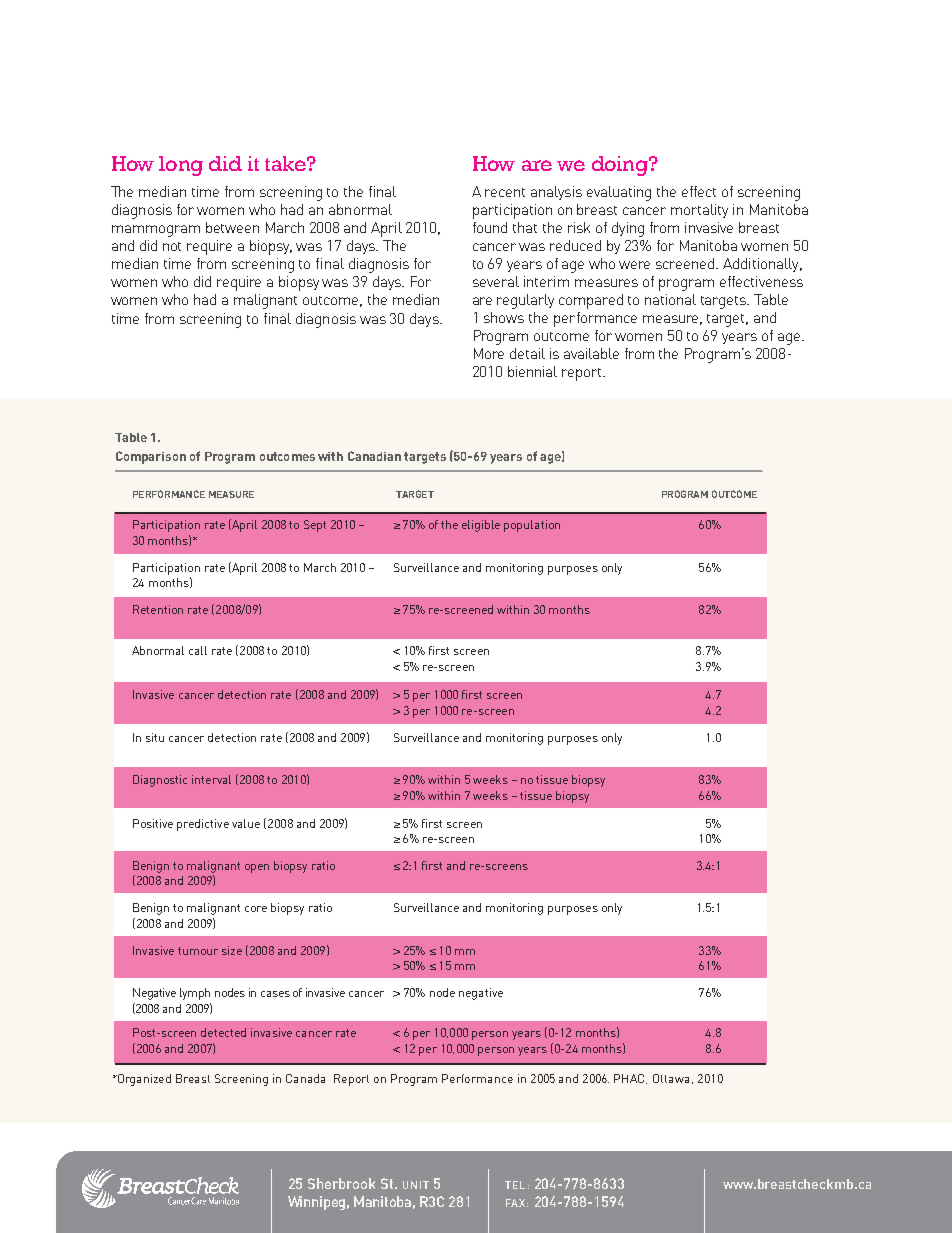  Describe the element at coordinates (532, 526) in the image. I see `population` at that location.
